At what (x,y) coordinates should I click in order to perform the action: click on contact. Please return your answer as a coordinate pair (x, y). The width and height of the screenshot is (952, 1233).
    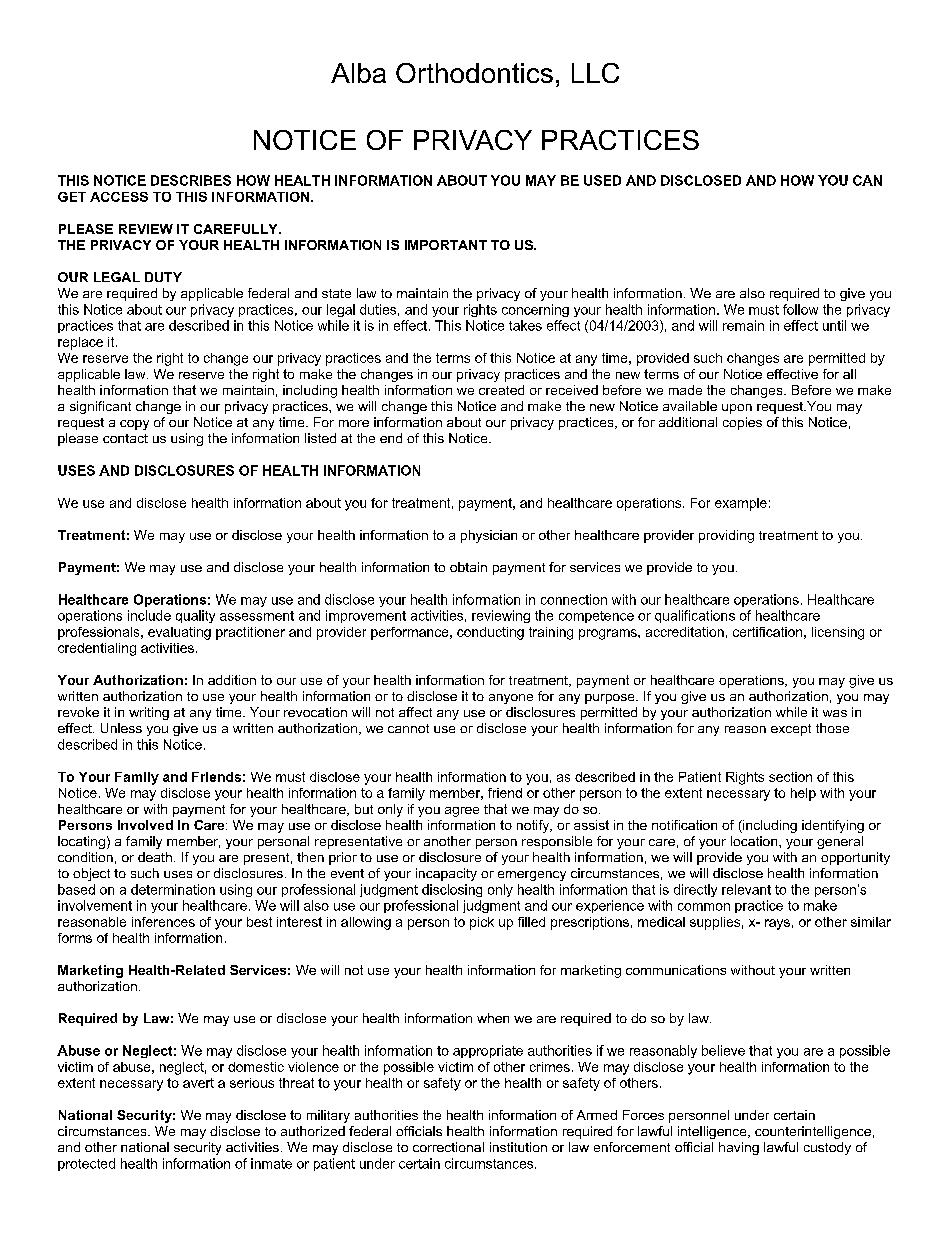
    Looking at the image, I should click on (125, 438).
